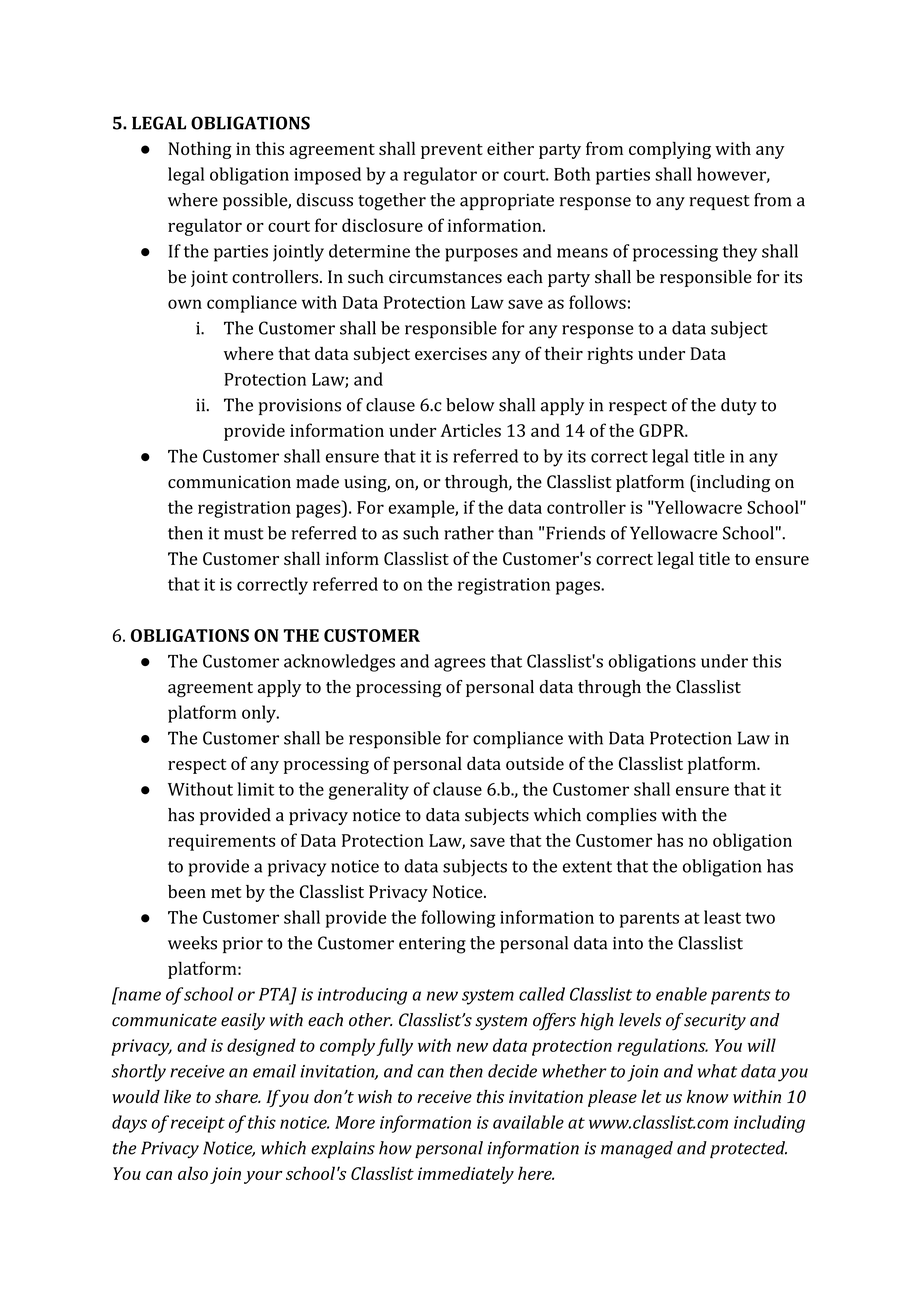 The height and width of the screenshot is (1308, 924). What do you see at coordinates (459, 665) in the screenshot?
I see `agrees` at bounding box center [459, 665].
